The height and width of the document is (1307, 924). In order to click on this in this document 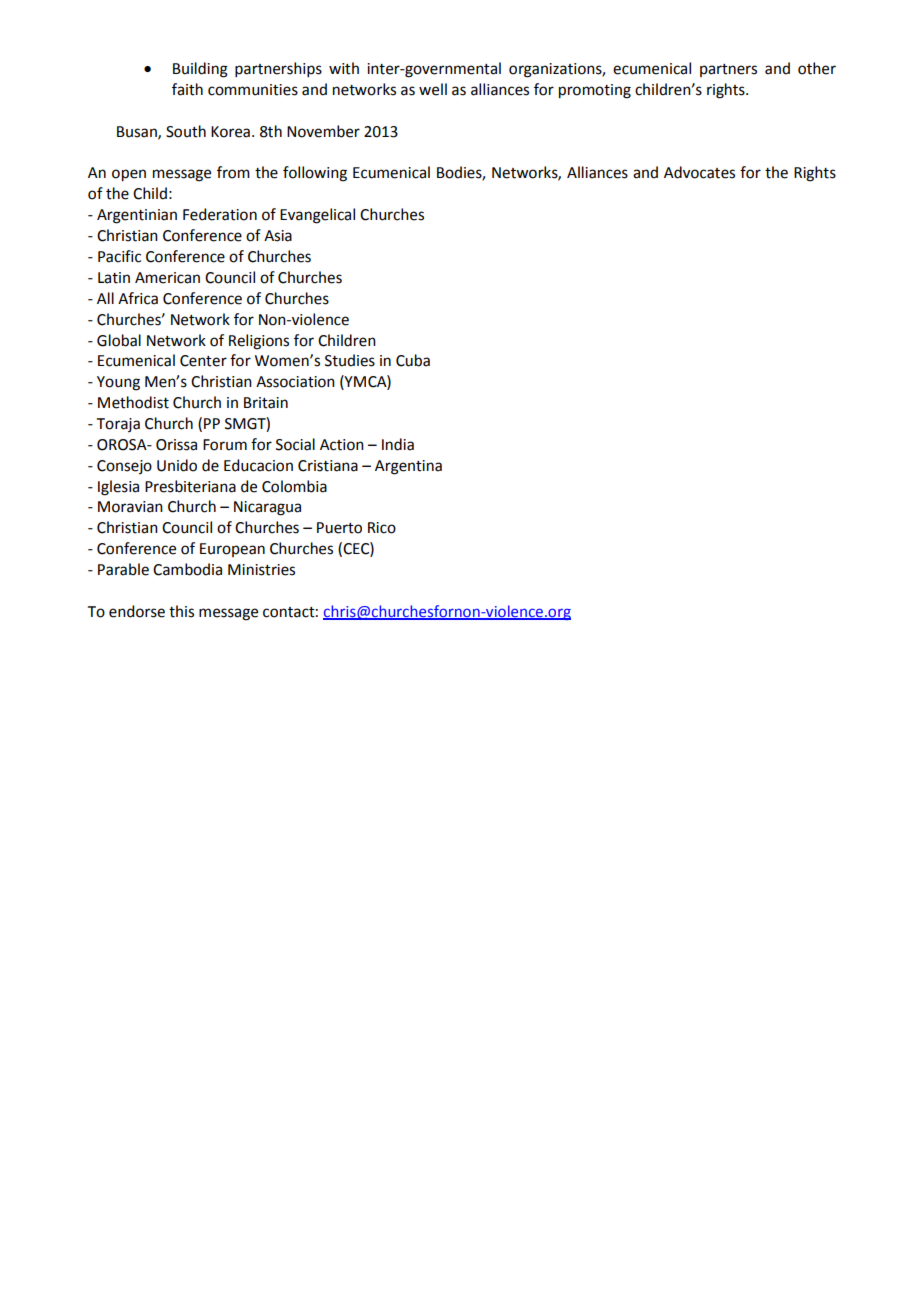, I will do `click(181, 611)`.
